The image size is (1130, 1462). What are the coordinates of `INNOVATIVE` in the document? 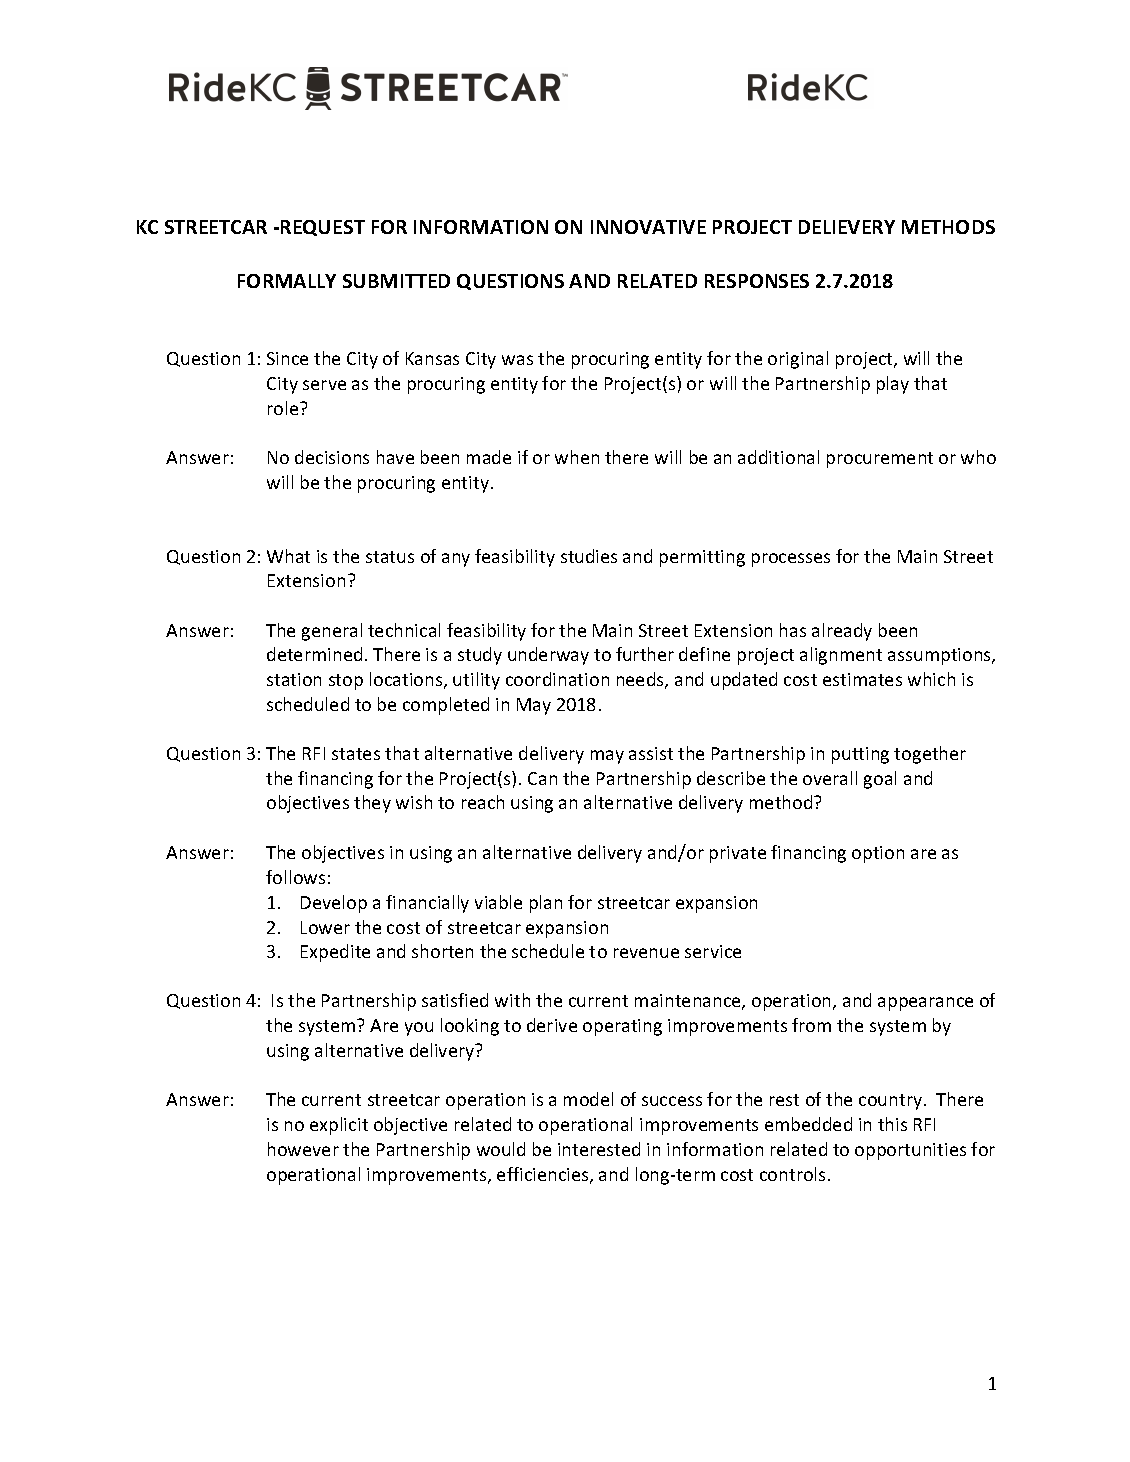 It's located at (648, 227).
